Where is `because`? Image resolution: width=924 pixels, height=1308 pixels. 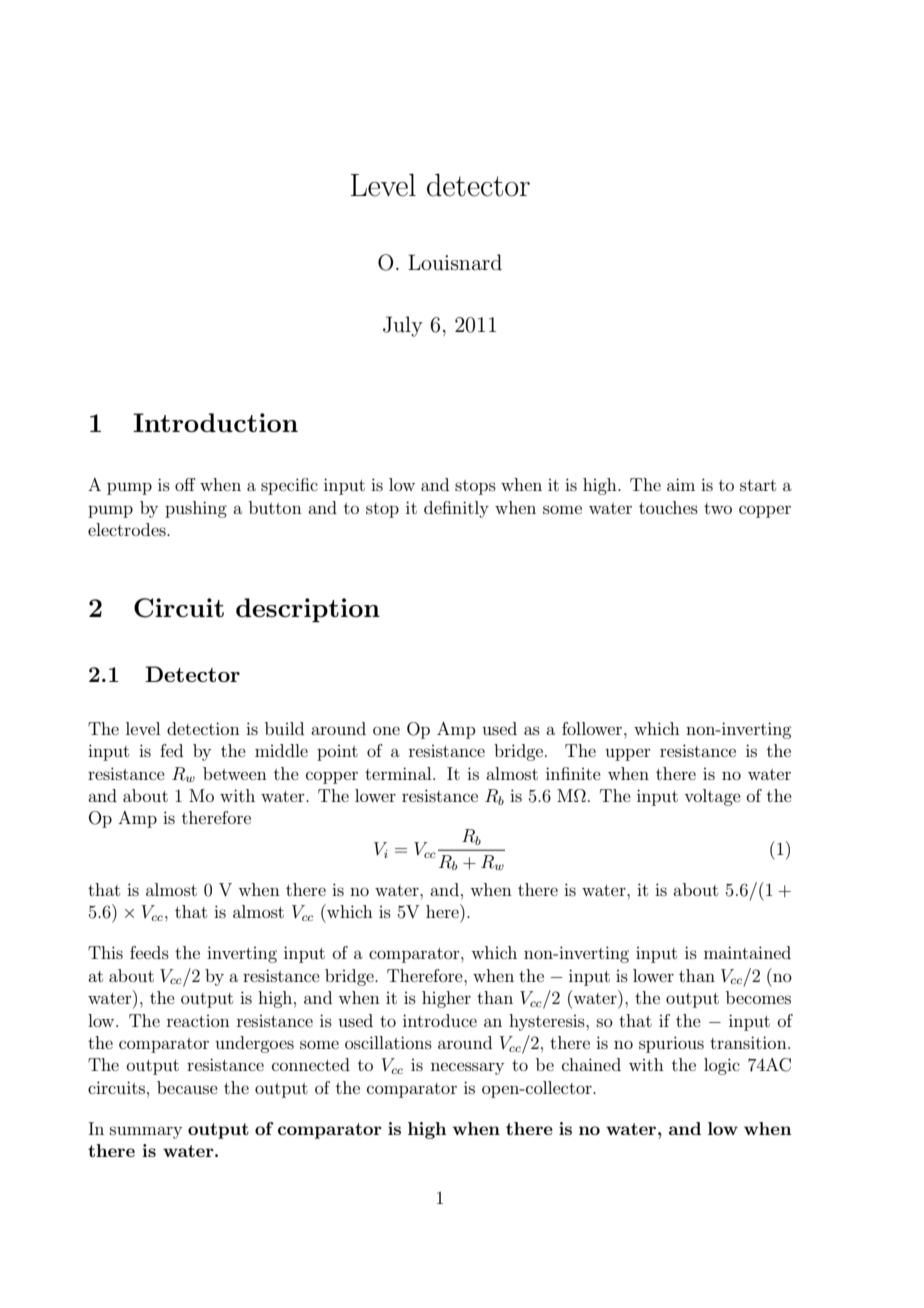
because is located at coordinates (187, 1087).
